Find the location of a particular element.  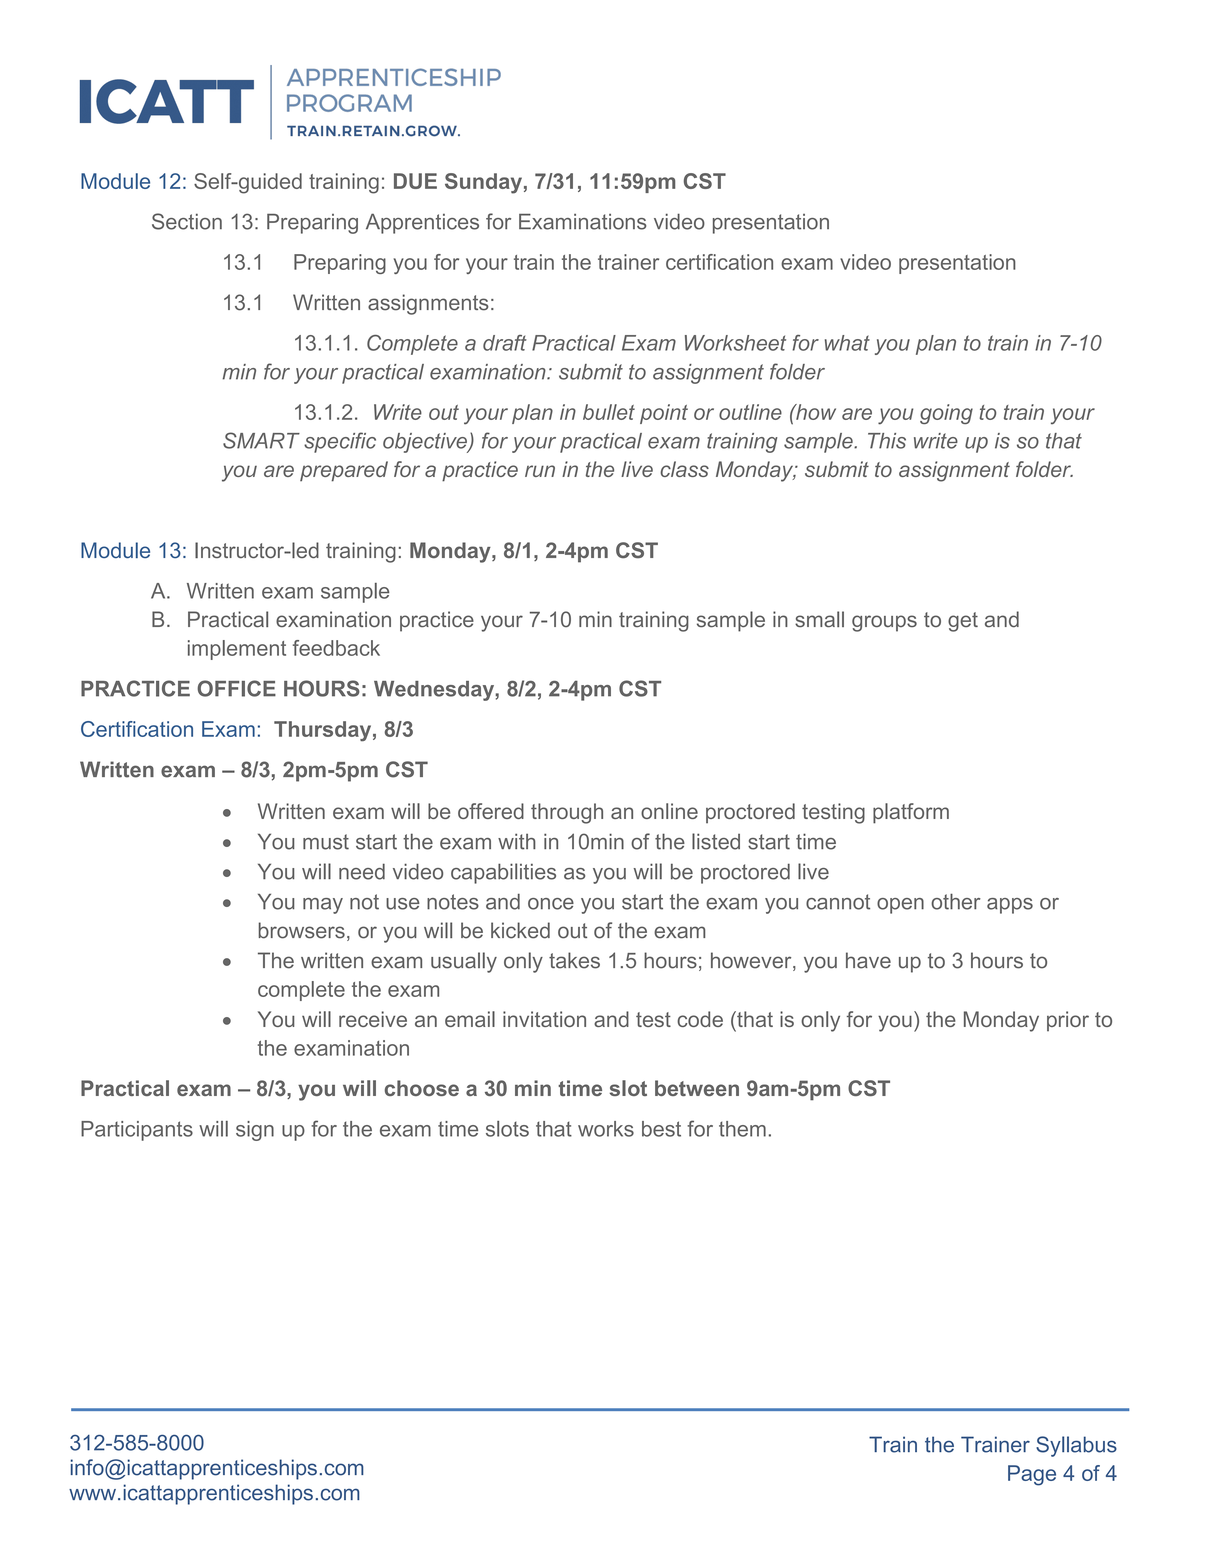

what is located at coordinates (847, 343).
